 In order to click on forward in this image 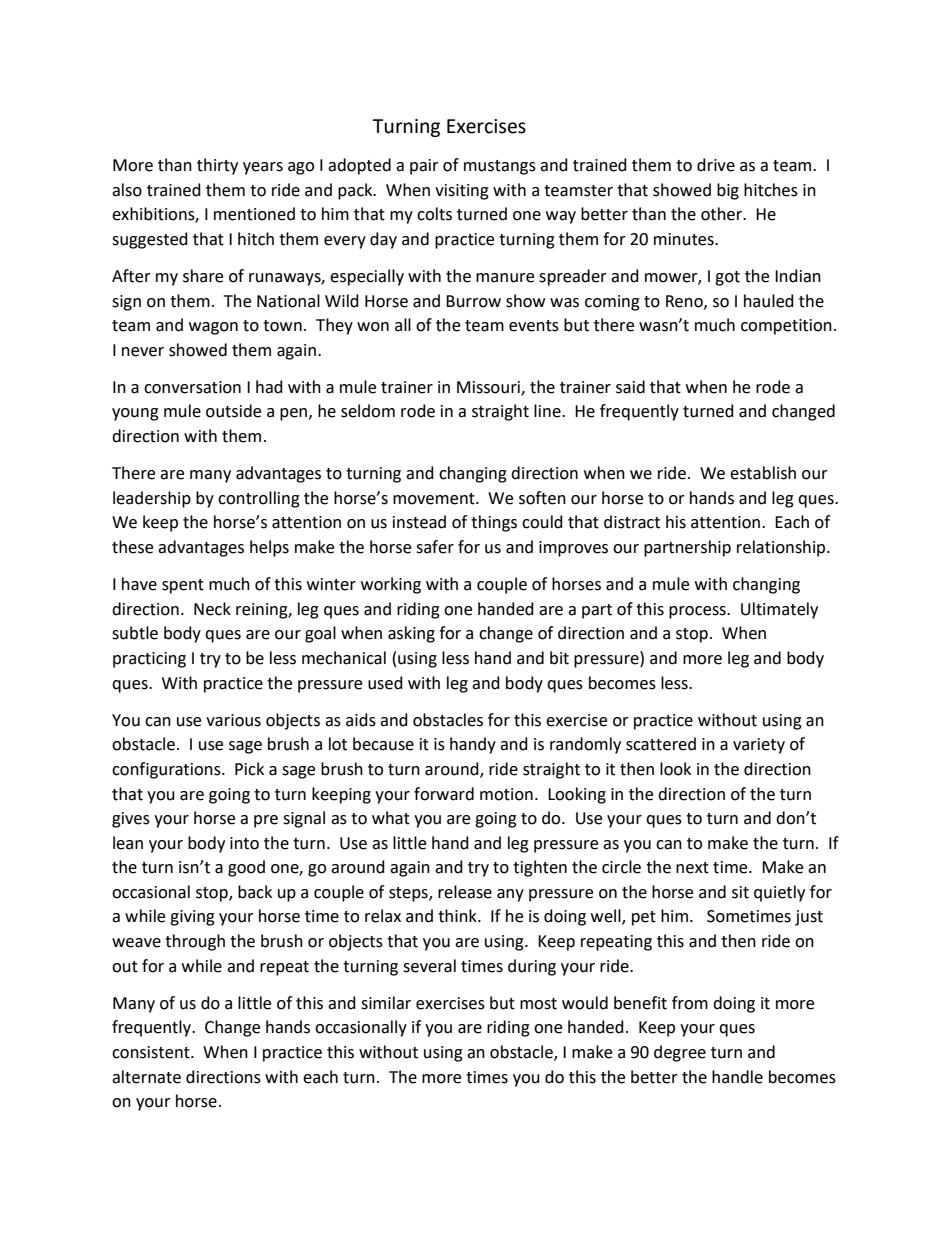, I will do `click(444, 794)`.
